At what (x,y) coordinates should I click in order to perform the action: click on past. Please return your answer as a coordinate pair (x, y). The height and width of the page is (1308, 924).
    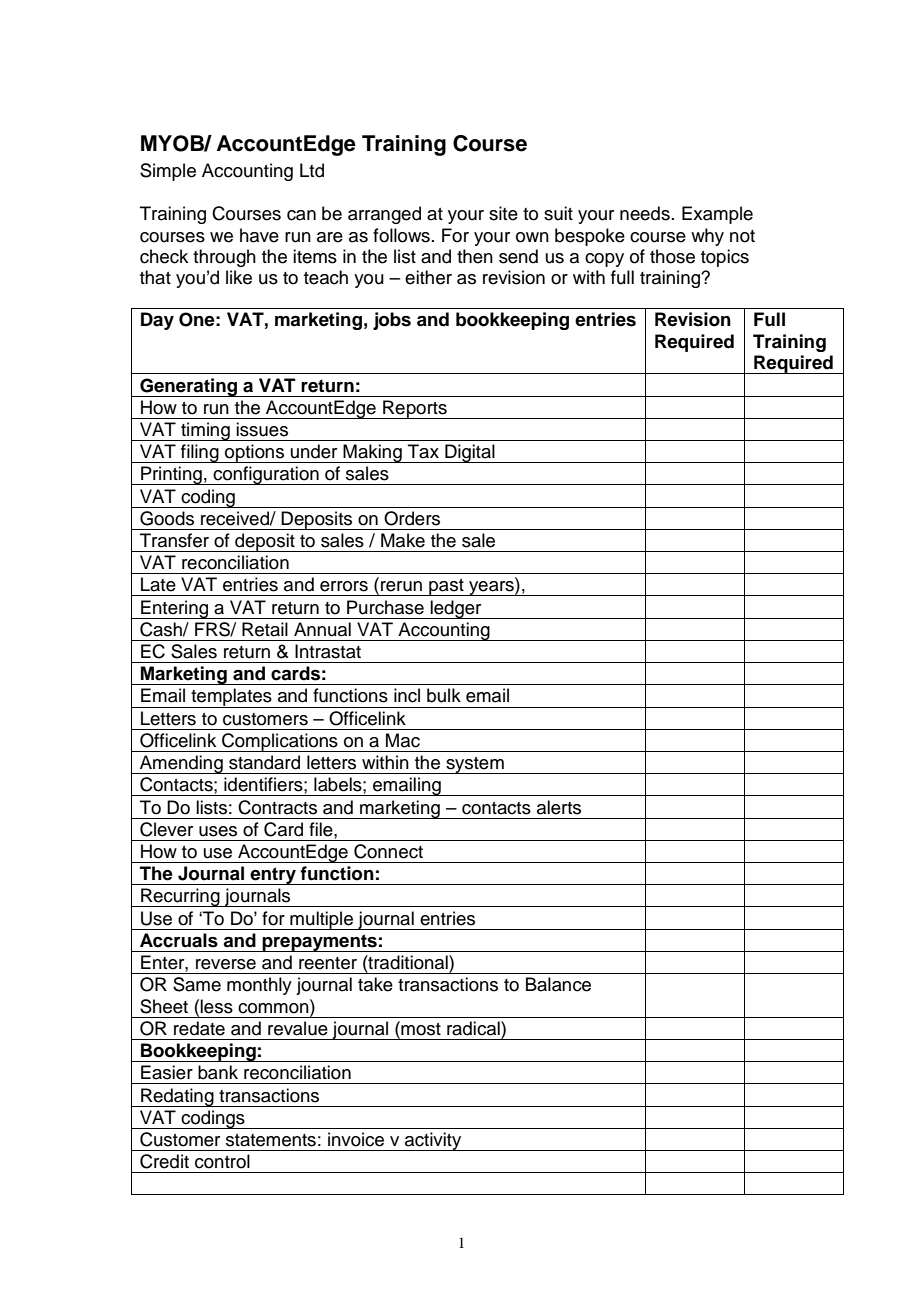
    Looking at the image, I should click on (446, 587).
